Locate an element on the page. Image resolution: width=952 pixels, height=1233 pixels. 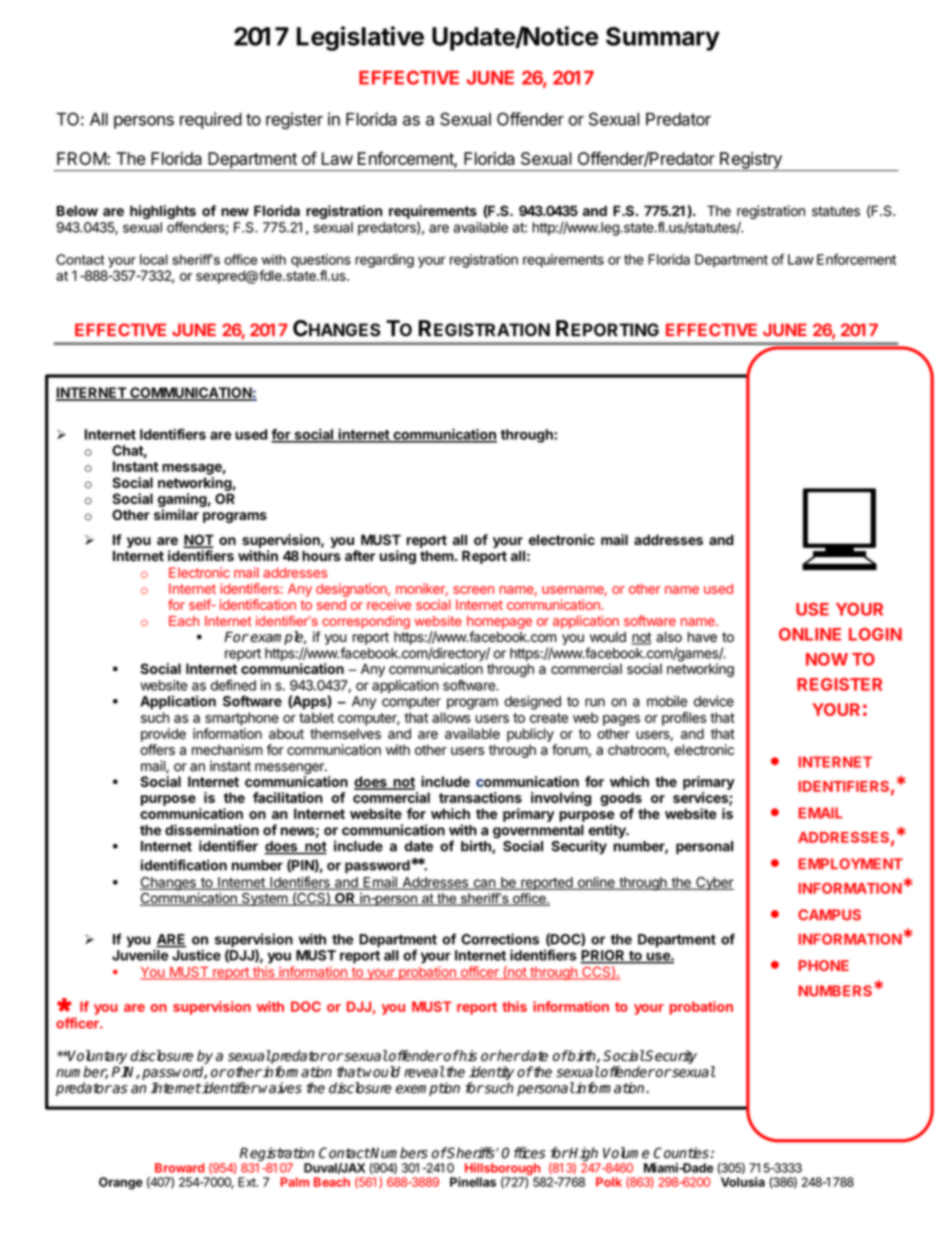
Registry is located at coordinates (751, 161).
